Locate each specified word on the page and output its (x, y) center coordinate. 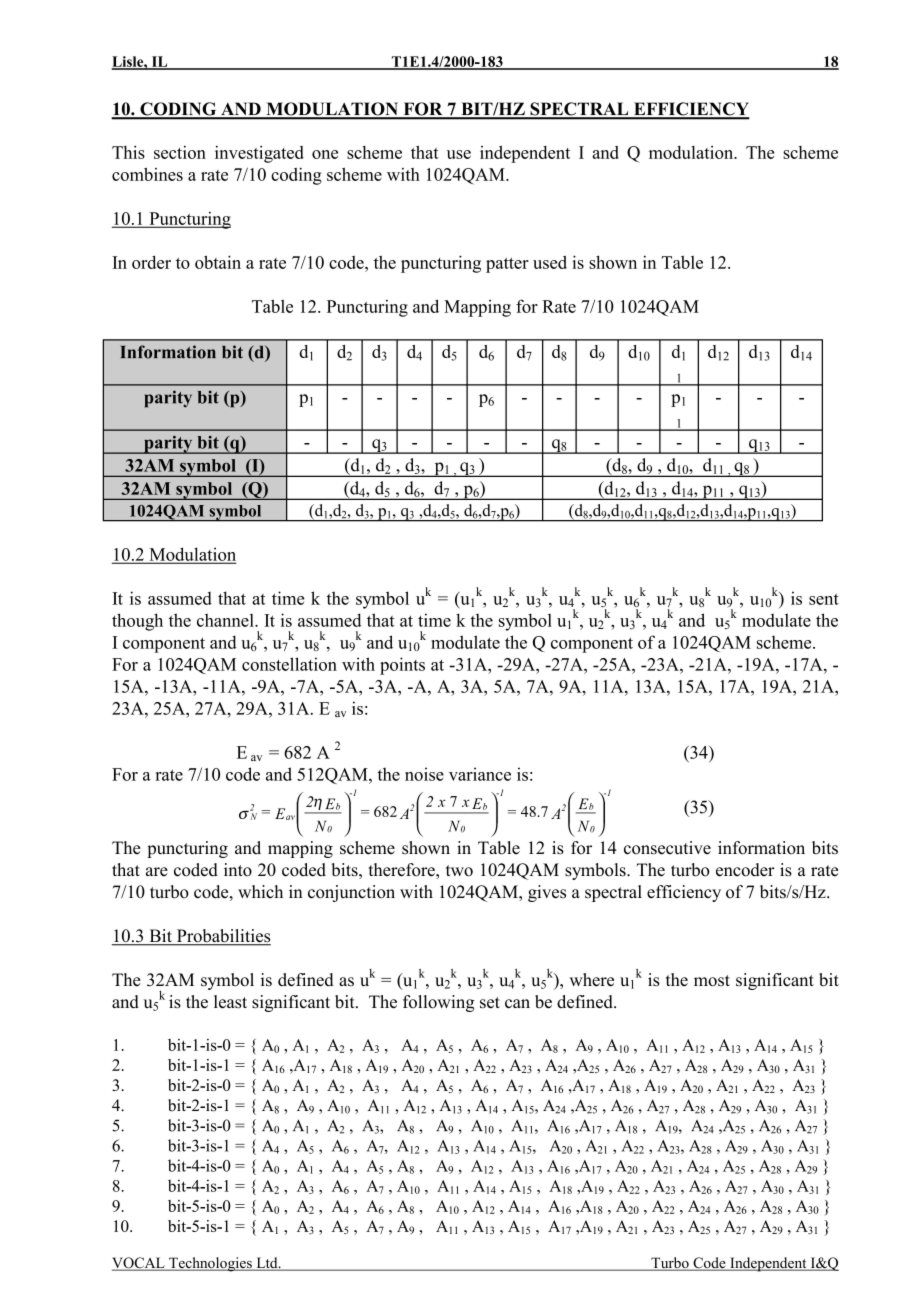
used (550, 262)
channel (226, 620)
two (459, 871)
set (490, 1003)
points (402, 666)
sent (824, 599)
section (180, 152)
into (238, 870)
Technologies (210, 1264)
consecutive (667, 848)
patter (507, 265)
